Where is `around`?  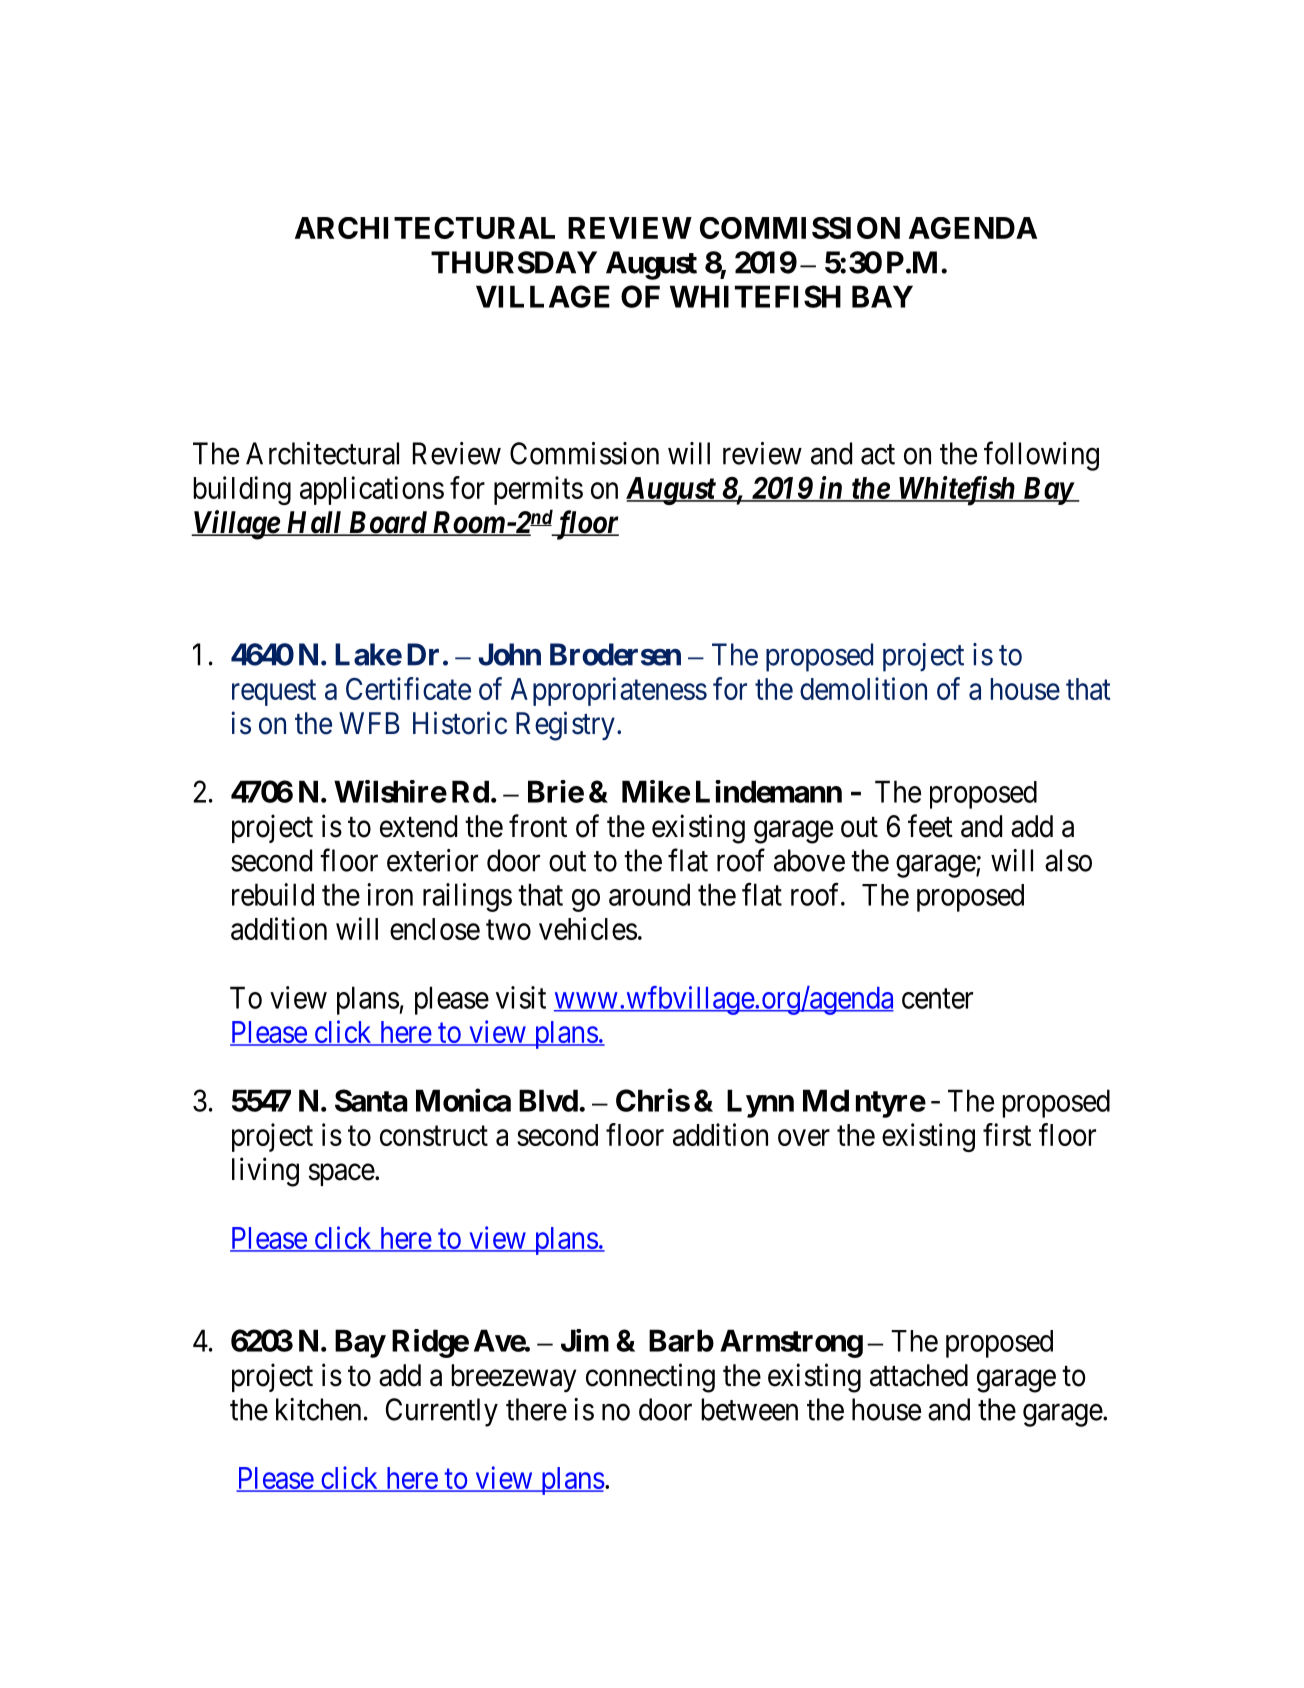 around is located at coordinates (649, 894).
